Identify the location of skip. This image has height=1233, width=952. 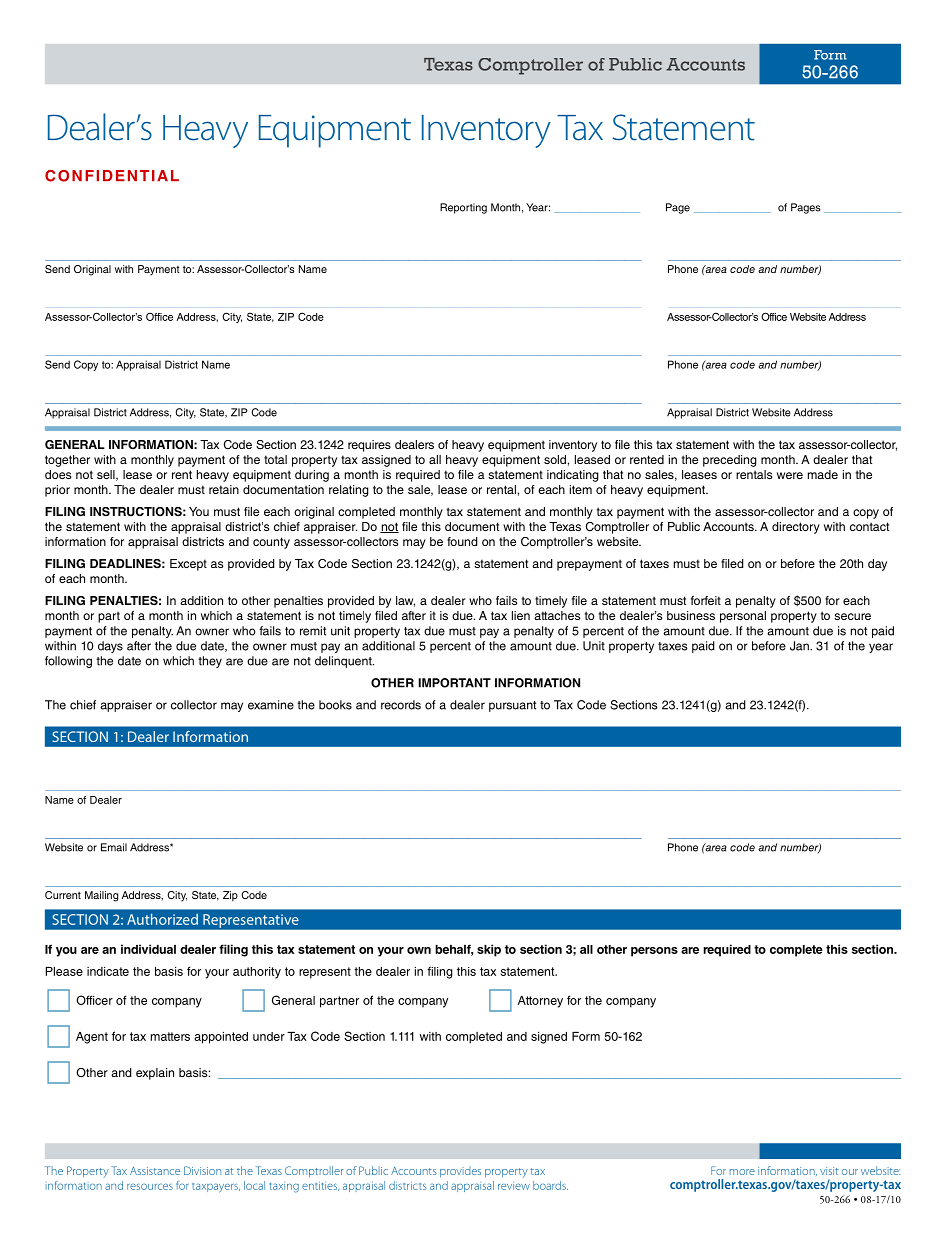
(489, 950).
